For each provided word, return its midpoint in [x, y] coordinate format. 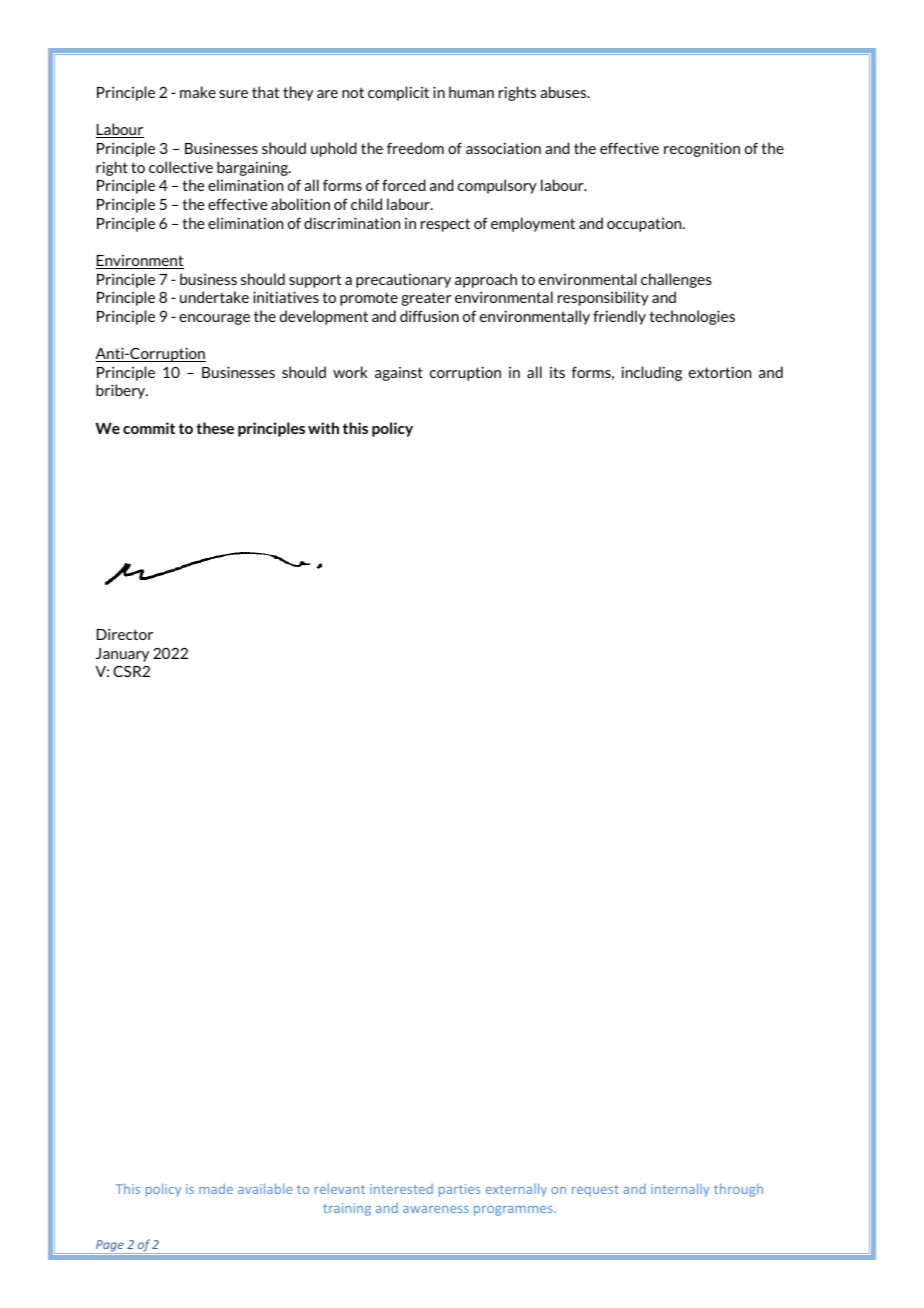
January [122, 655]
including [652, 373]
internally [680, 1190]
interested [401, 1189]
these [215, 428]
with [323, 428]
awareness [436, 1209]
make [198, 92]
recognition [702, 149]
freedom [415, 148]
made [216, 1188]
